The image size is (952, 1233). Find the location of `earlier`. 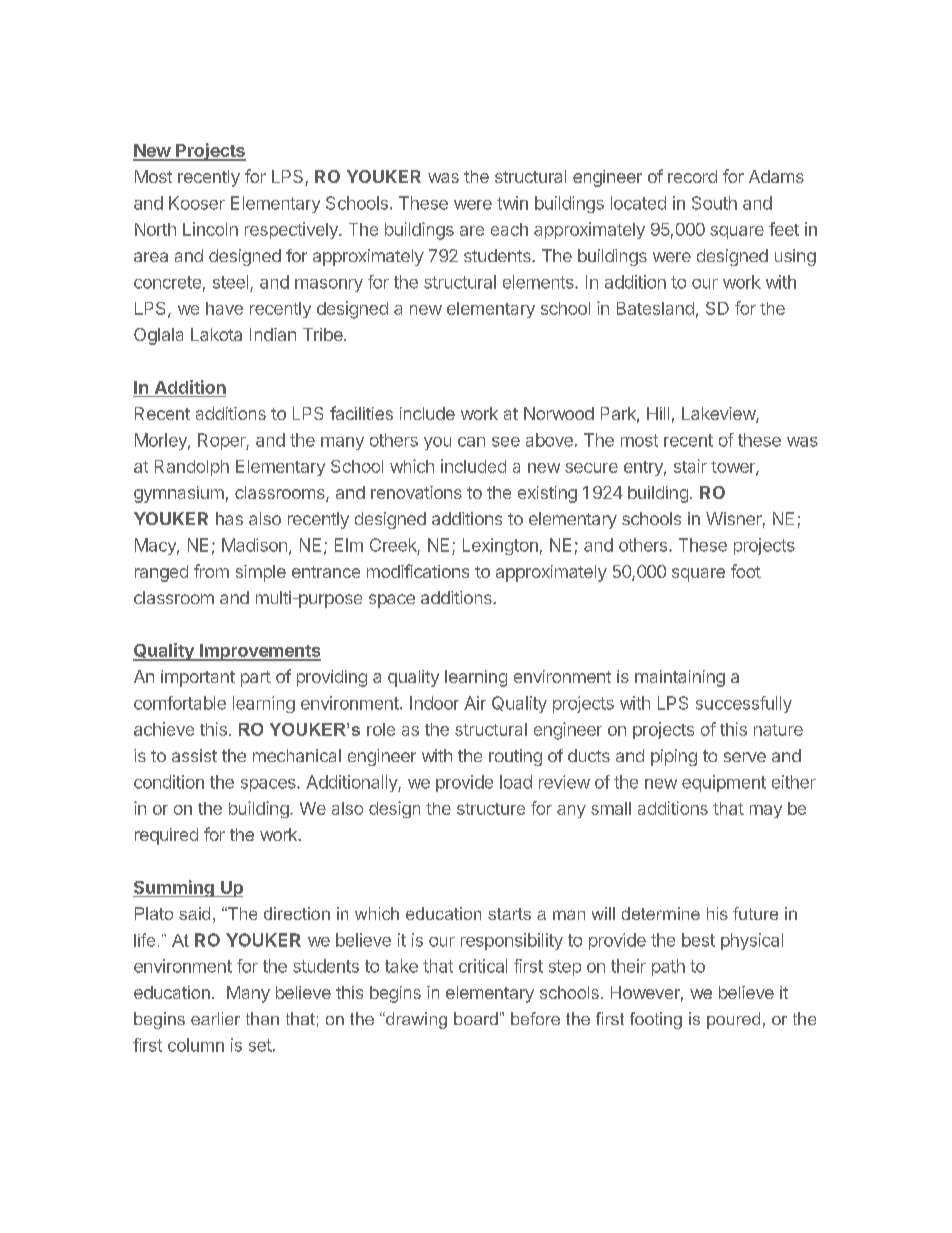

earlier is located at coordinates (215, 1018).
